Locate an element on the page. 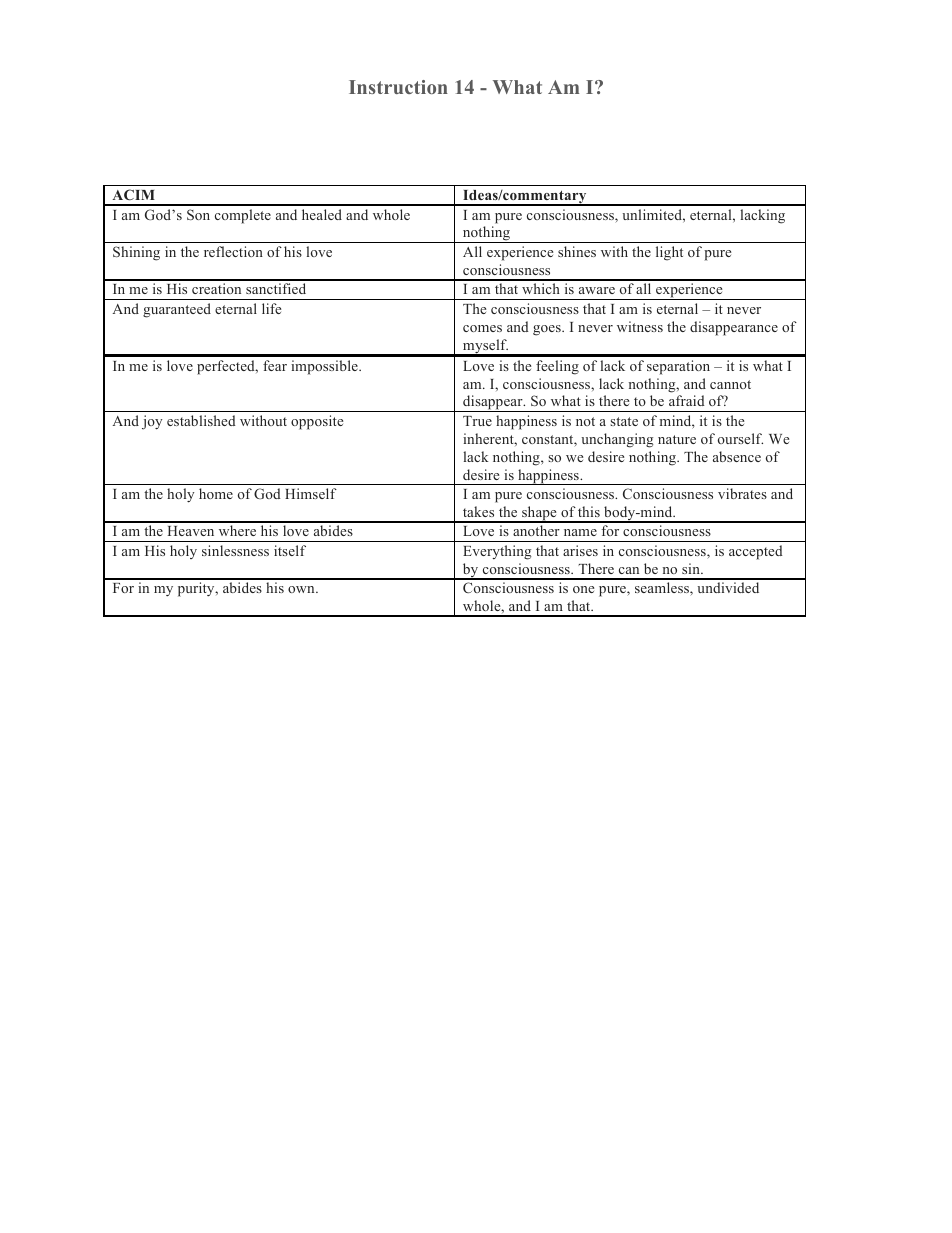  nature is located at coordinates (677, 439).
